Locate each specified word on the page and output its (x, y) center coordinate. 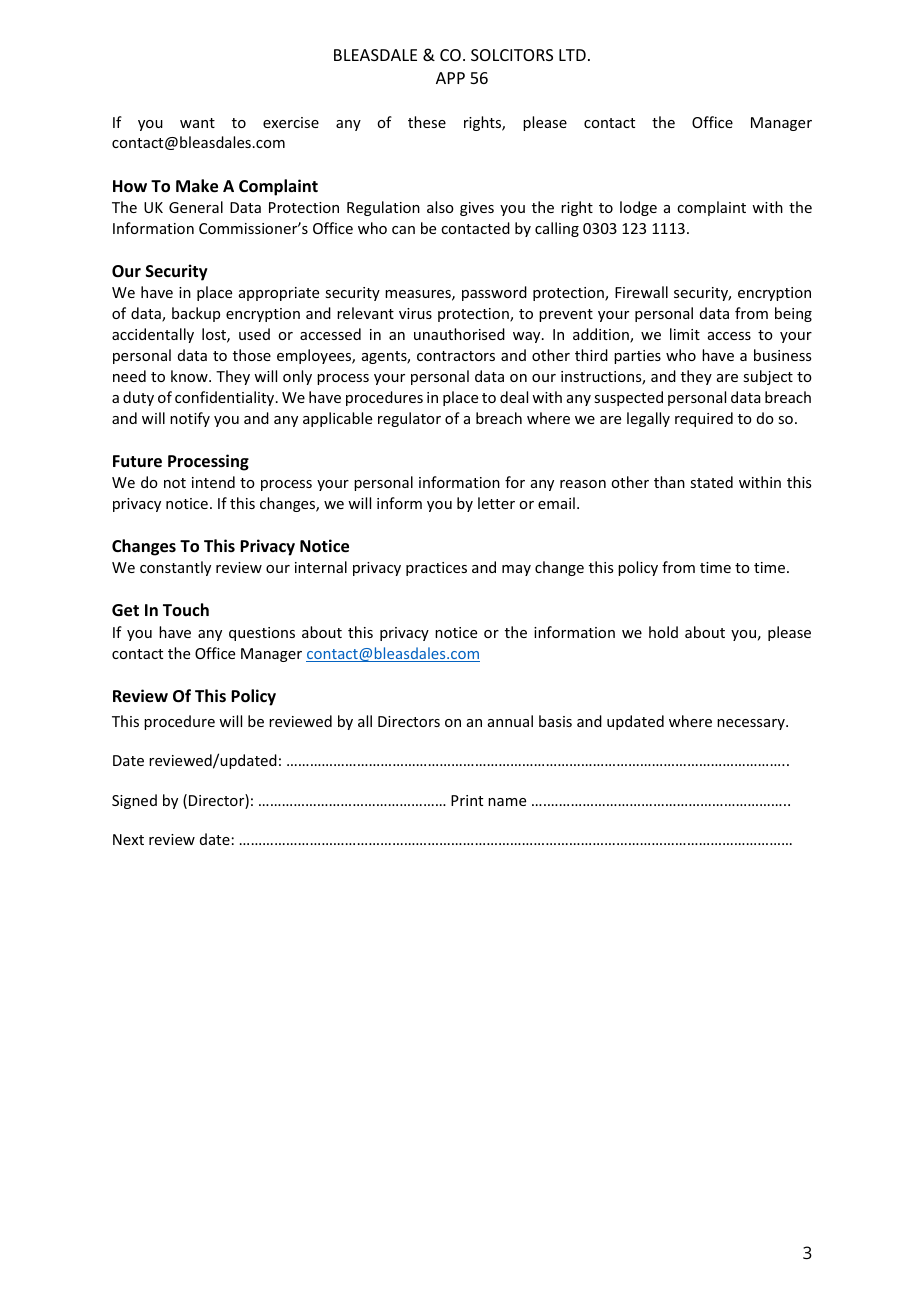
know (190, 376)
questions (262, 634)
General (196, 207)
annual (510, 721)
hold (663, 632)
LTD (572, 55)
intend (213, 482)
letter (496, 503)
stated (711, 482)
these (427, 122)
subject (768, 377)
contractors (456, 356)
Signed (134, 801)
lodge (638, 208)
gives (477, 209)
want (197, 123)
